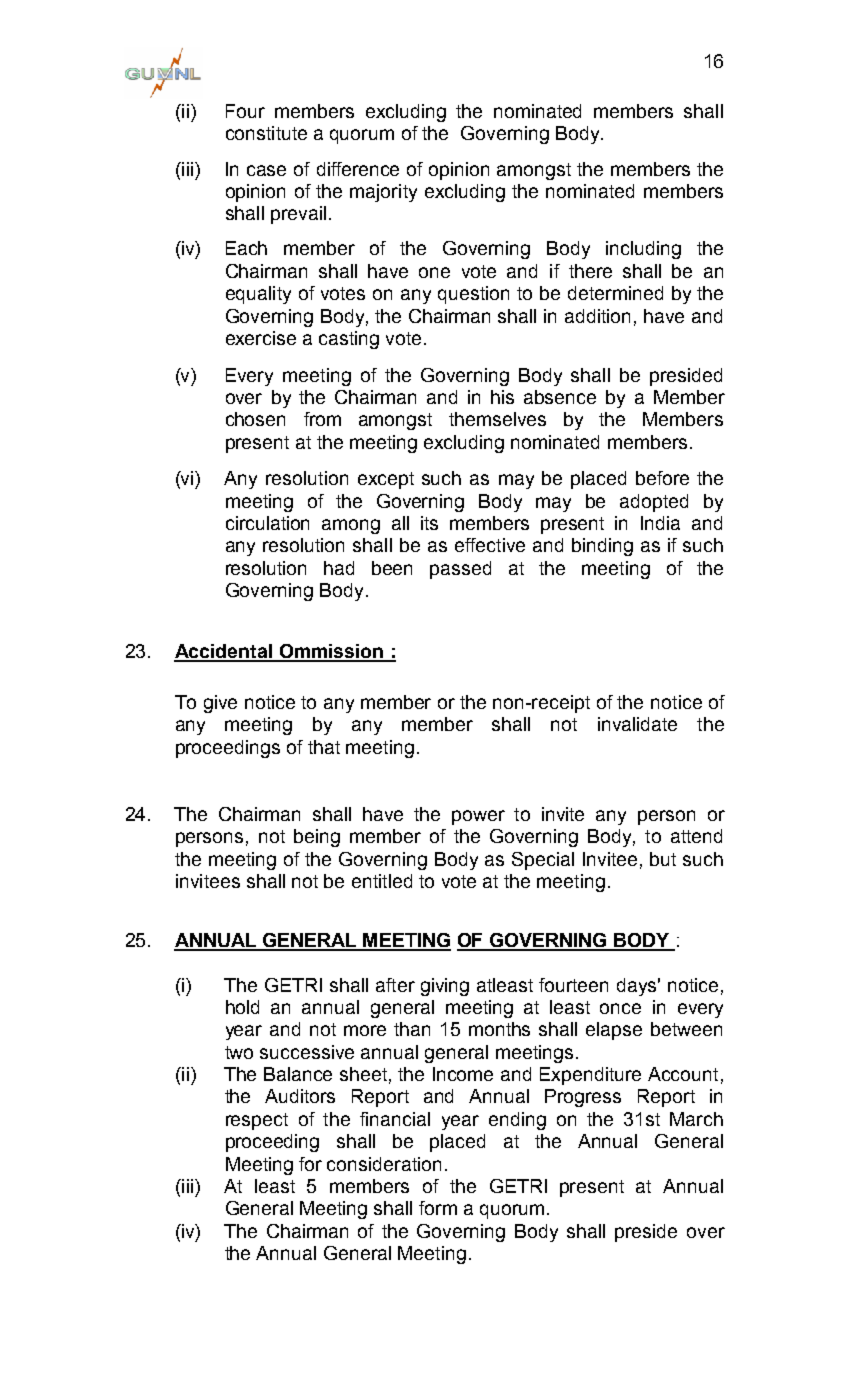 This image has height=1400, width=849. What do you see at coordinates (460, 570) in the image?
I see `passed` at bounding box center [460, 570].
